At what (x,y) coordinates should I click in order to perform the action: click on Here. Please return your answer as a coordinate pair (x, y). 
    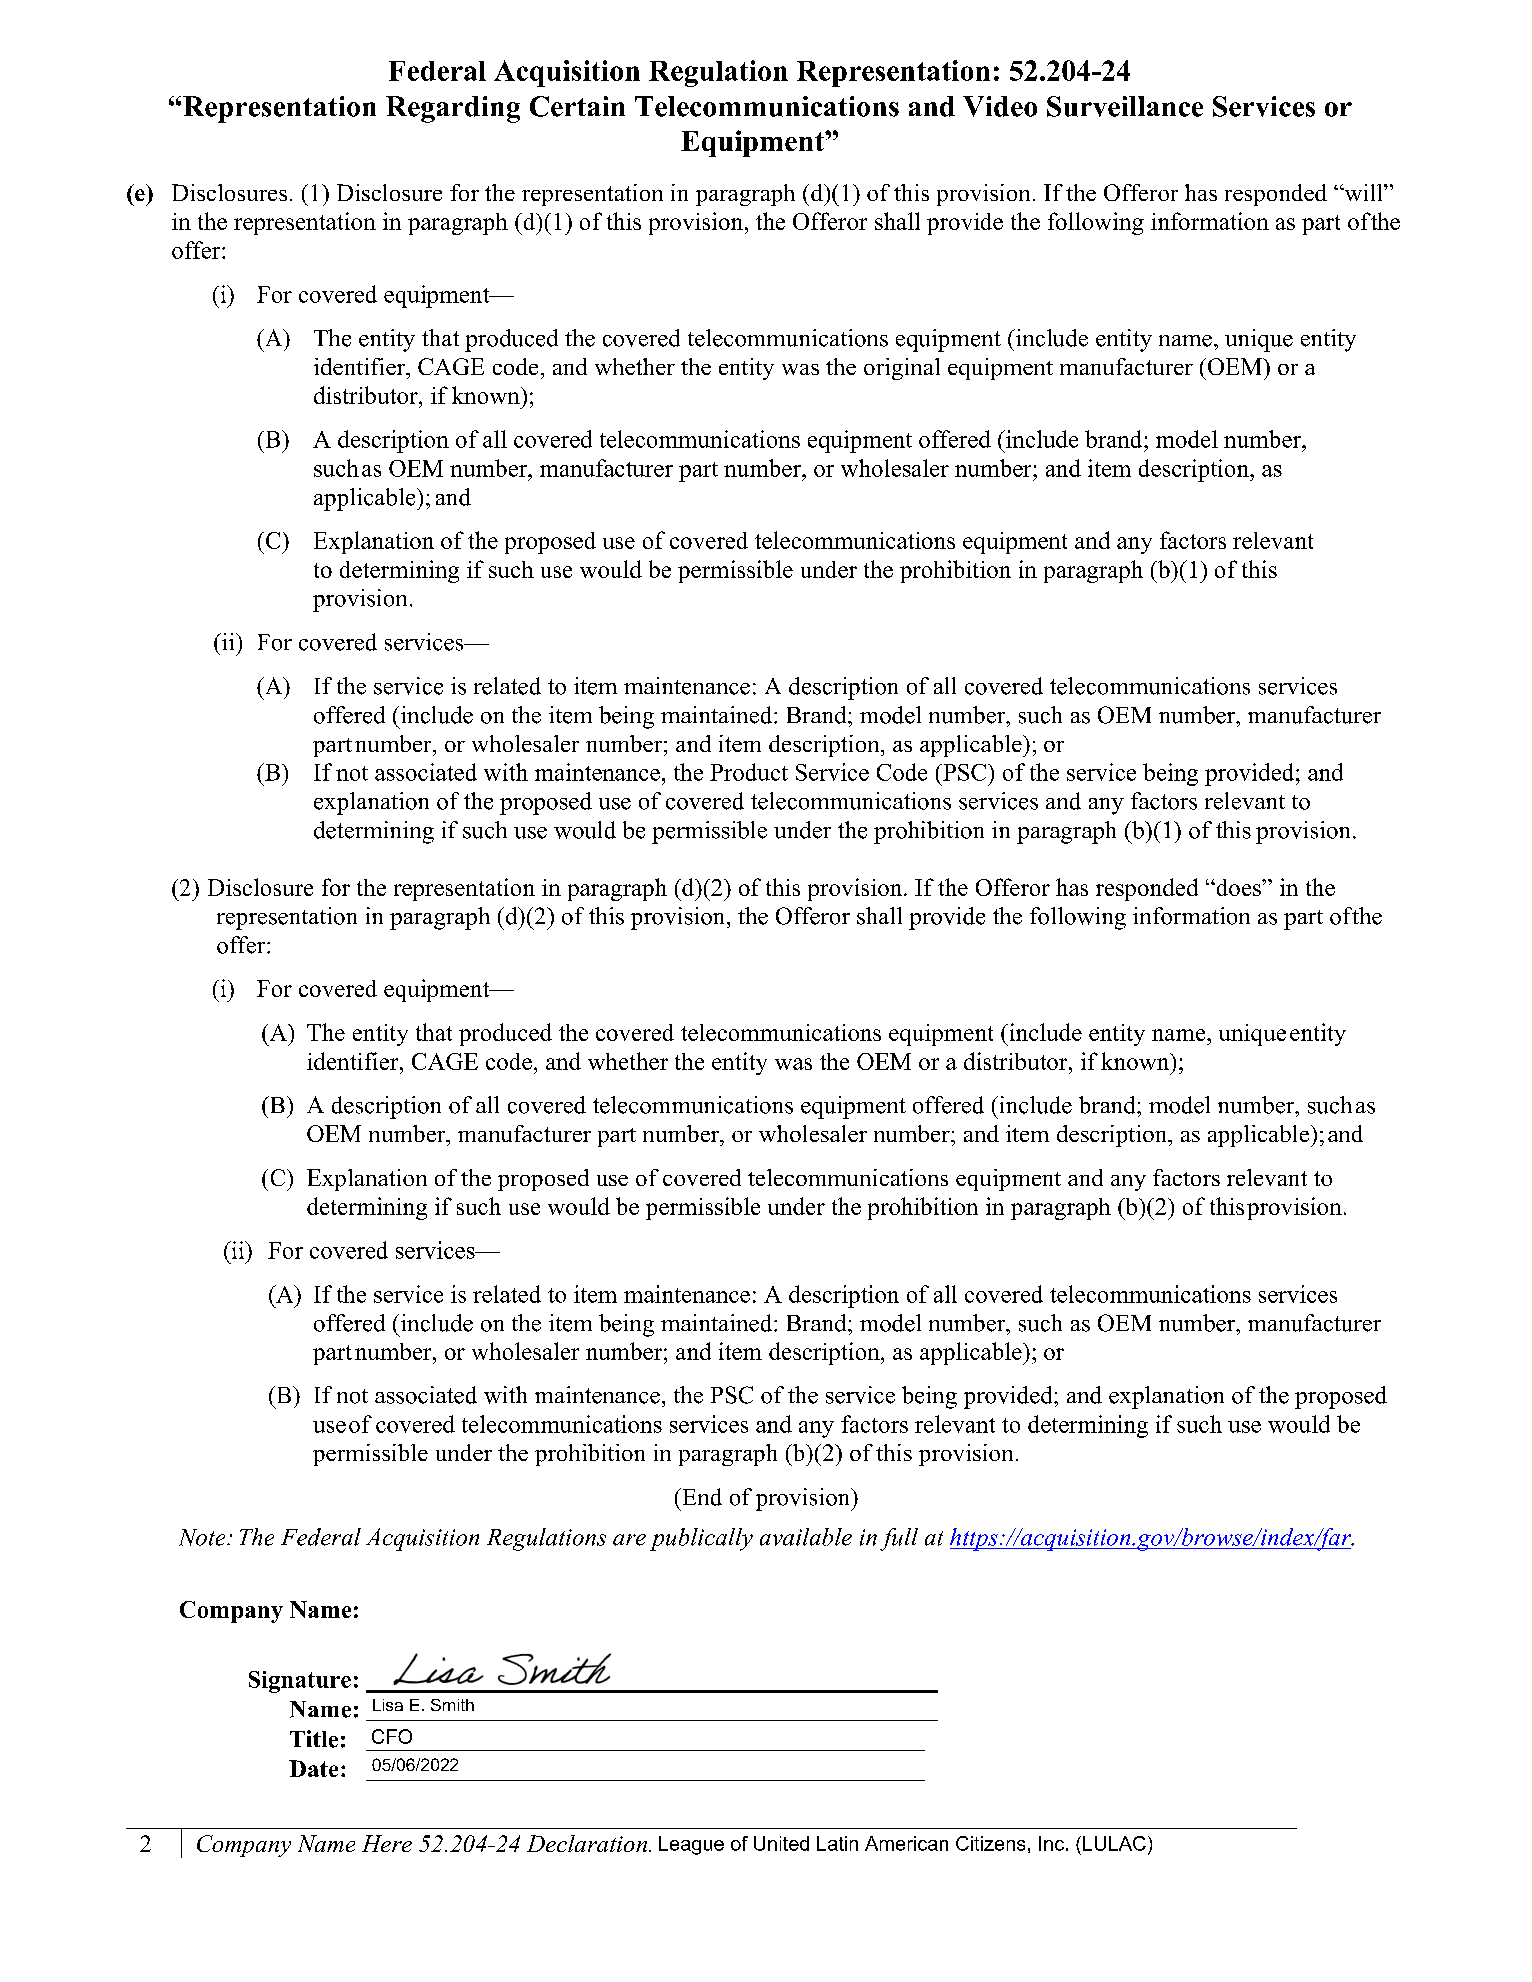
    Looking at the image, I should click on (387, 1843).
